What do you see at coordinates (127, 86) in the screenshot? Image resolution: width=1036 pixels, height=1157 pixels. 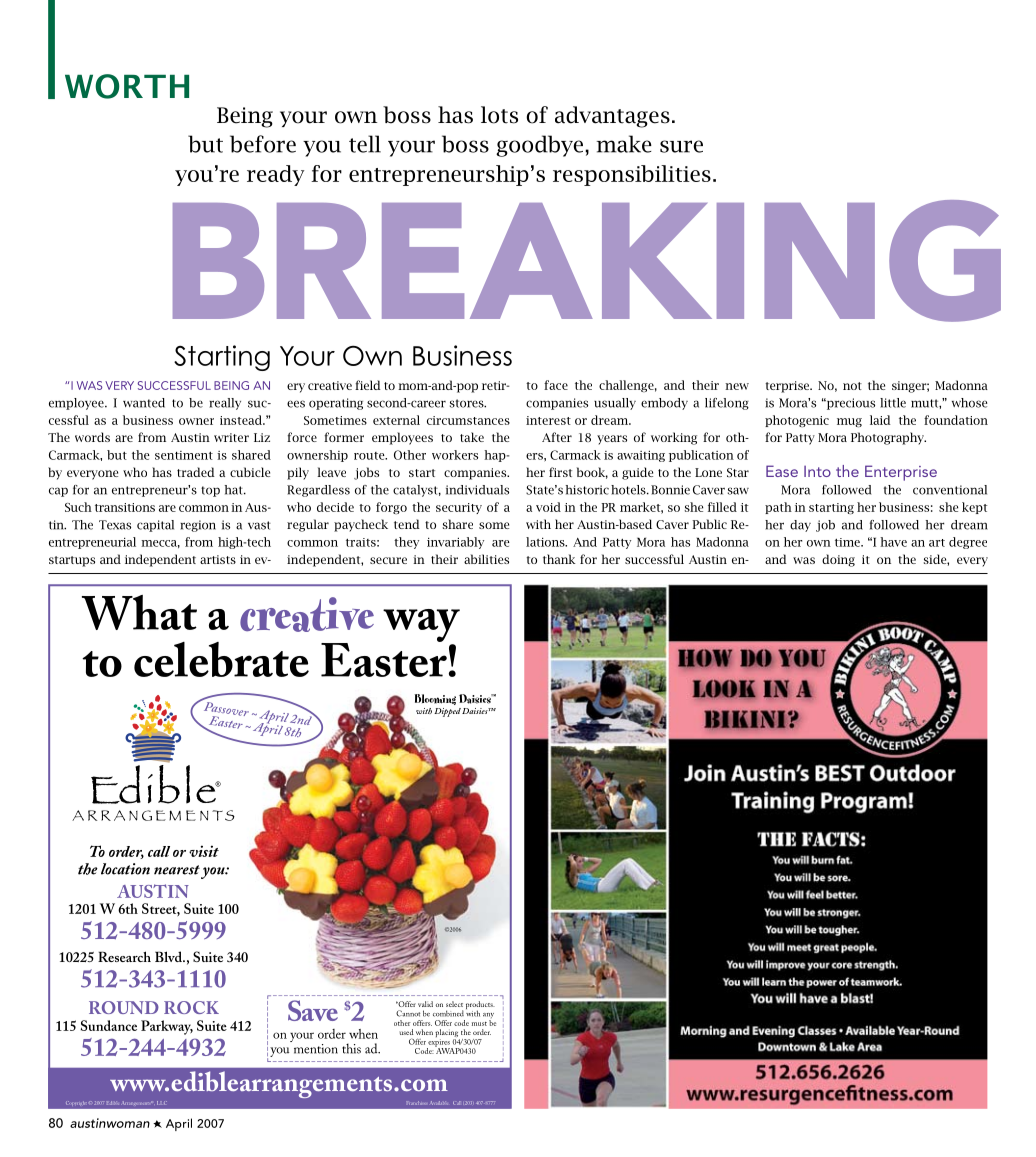 I see `WORTH` at bounding box center [127, 86].
